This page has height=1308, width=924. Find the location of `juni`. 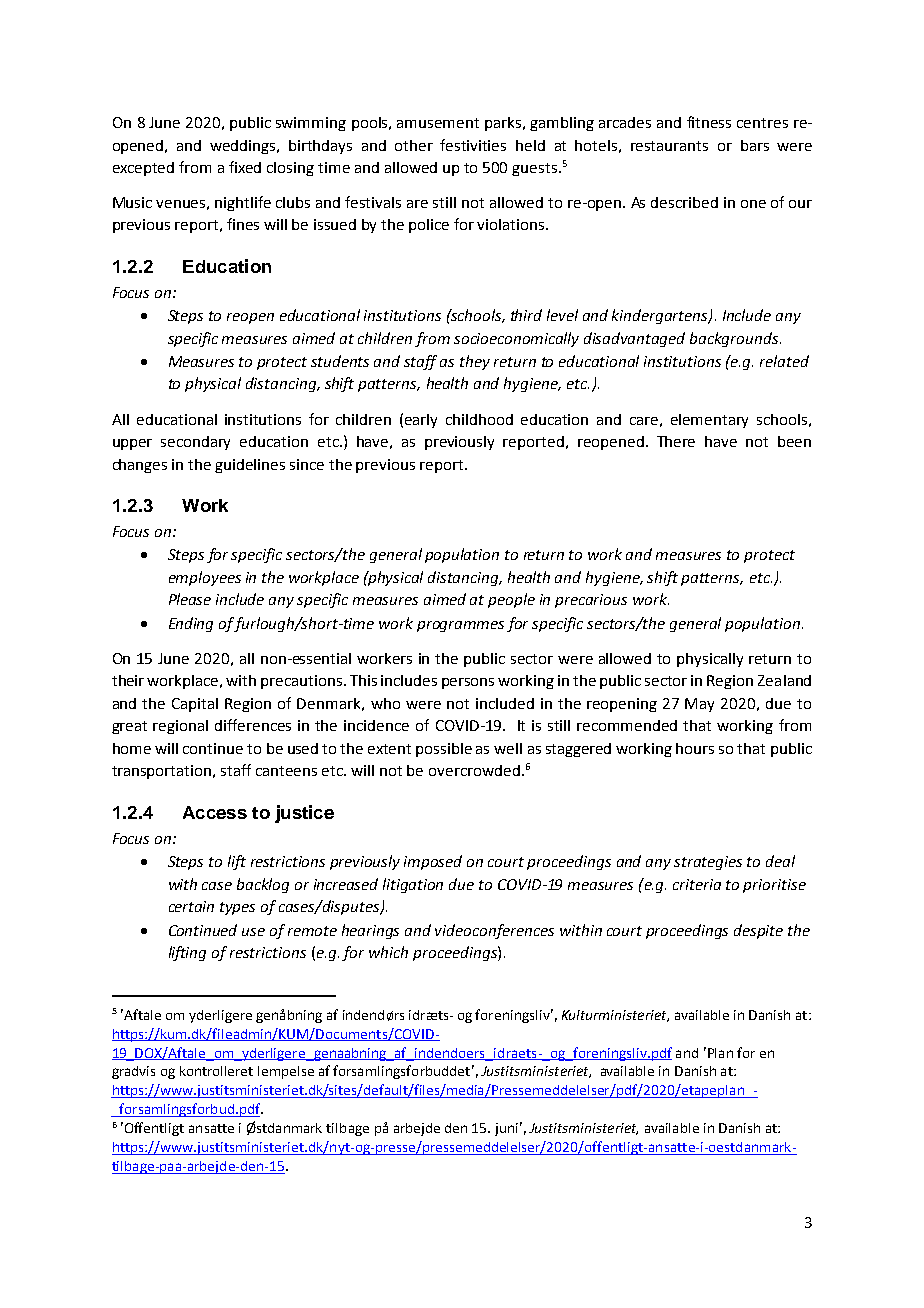

juni is located at coordinates (506, 1129).
